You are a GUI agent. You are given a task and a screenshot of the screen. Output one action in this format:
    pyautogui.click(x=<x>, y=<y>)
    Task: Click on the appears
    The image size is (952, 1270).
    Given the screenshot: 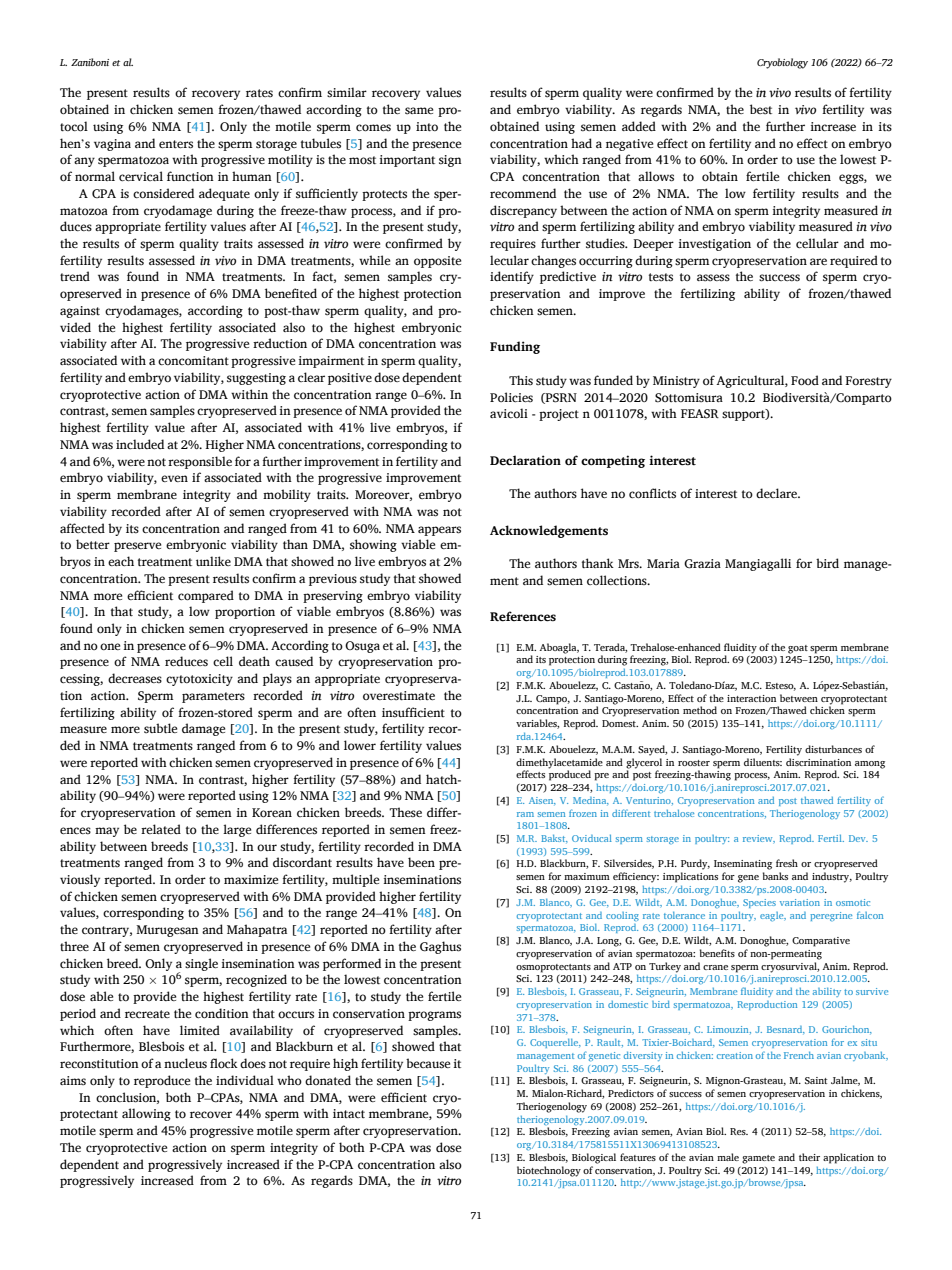 What is the action you would take?
    pyautogui.click(x=439, y=531)
